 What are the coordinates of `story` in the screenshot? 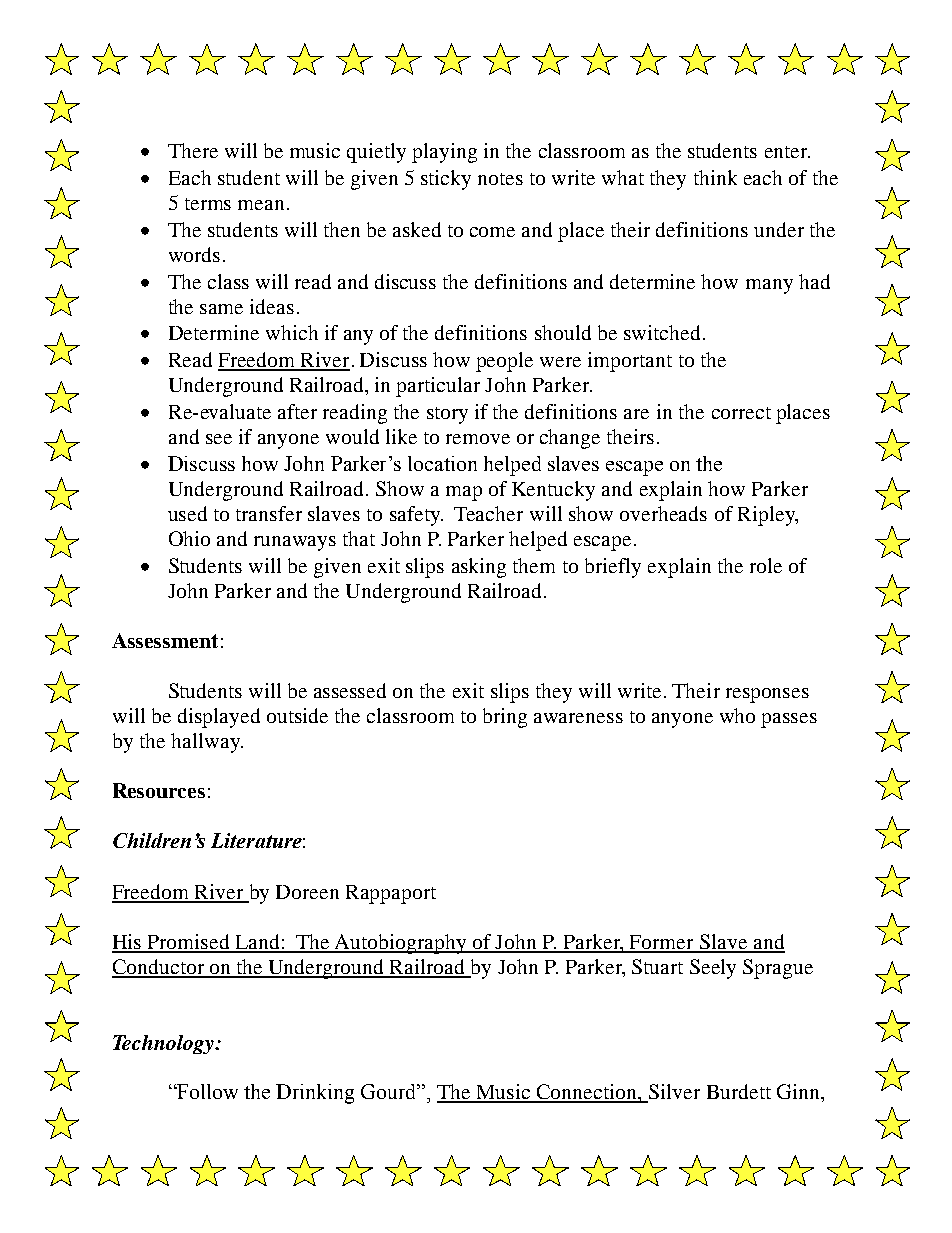 It's located at (447, 415).
